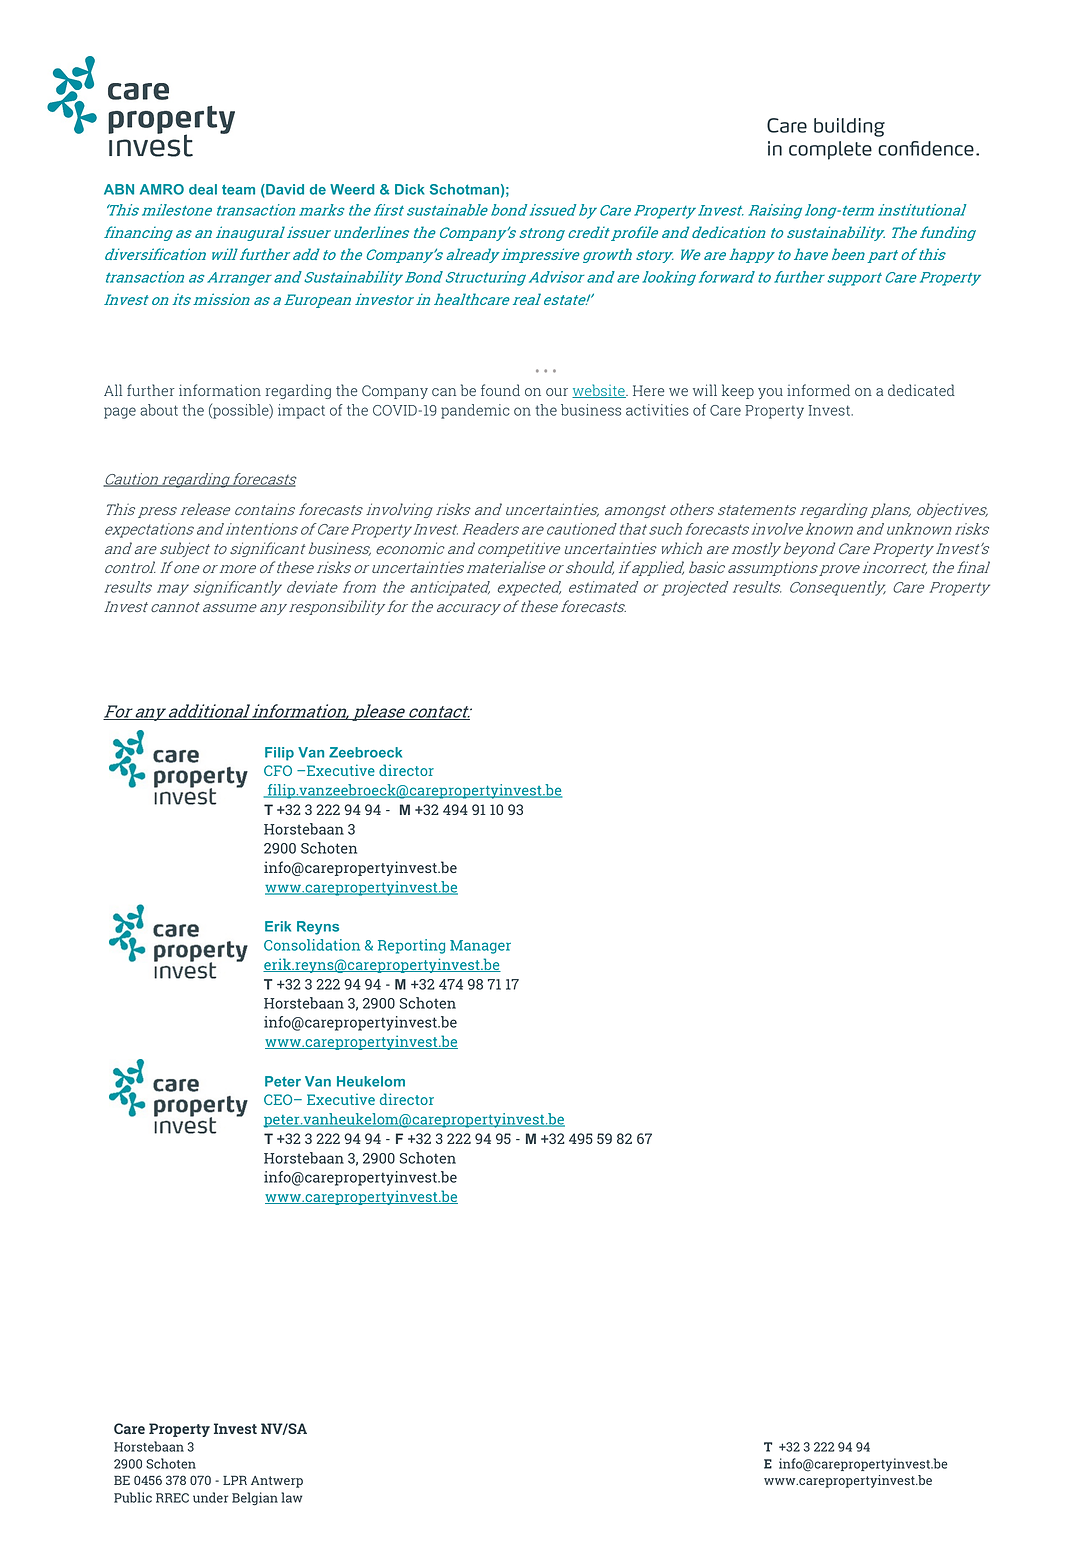 The image size is (1092, 1545). What do you see at coordinates (411, 946) in the screenshot?
I see `Reporting` at bounding box center [411, 946].
